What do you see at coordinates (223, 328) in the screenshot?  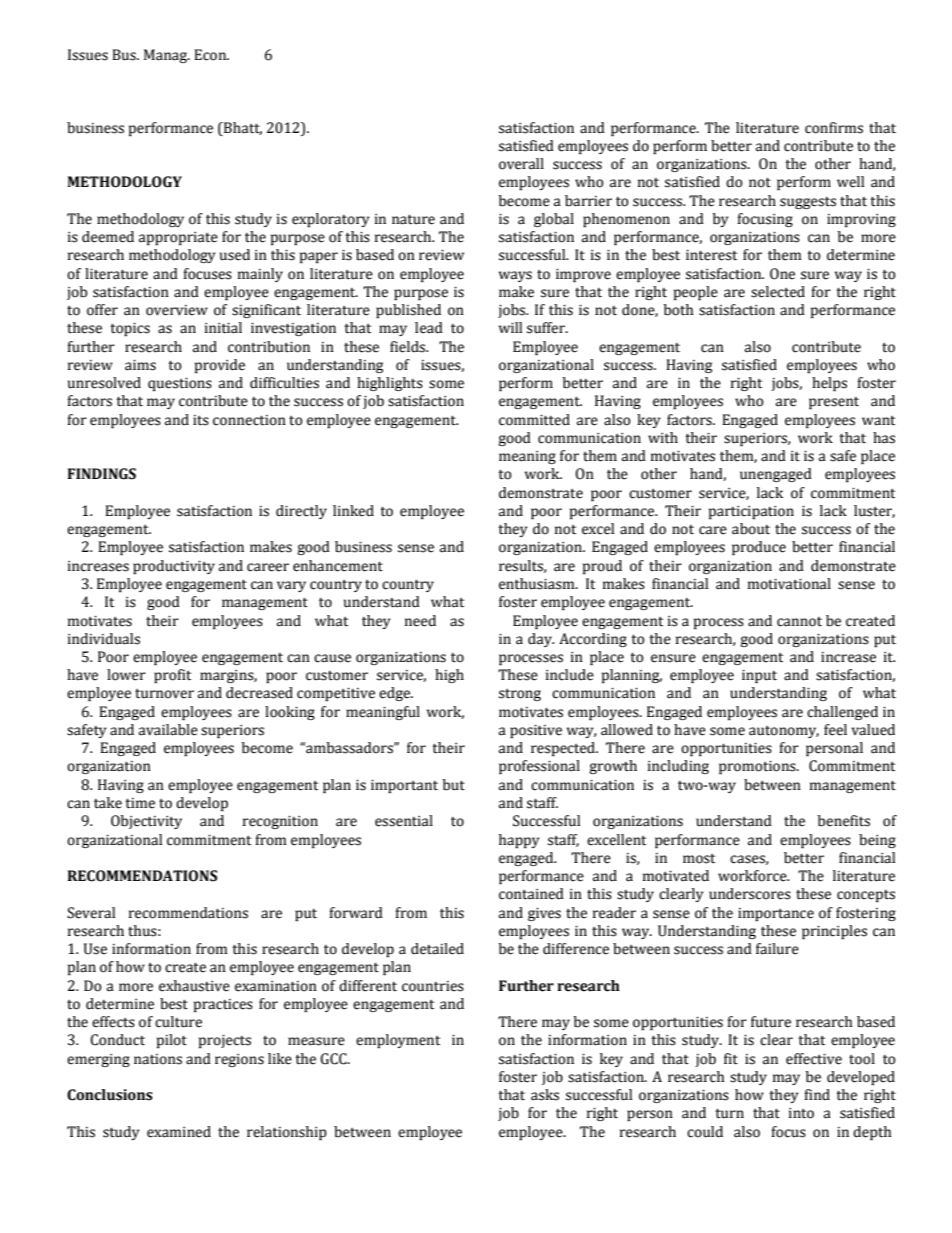 I see `initial` at bounding box center [223, 328].
